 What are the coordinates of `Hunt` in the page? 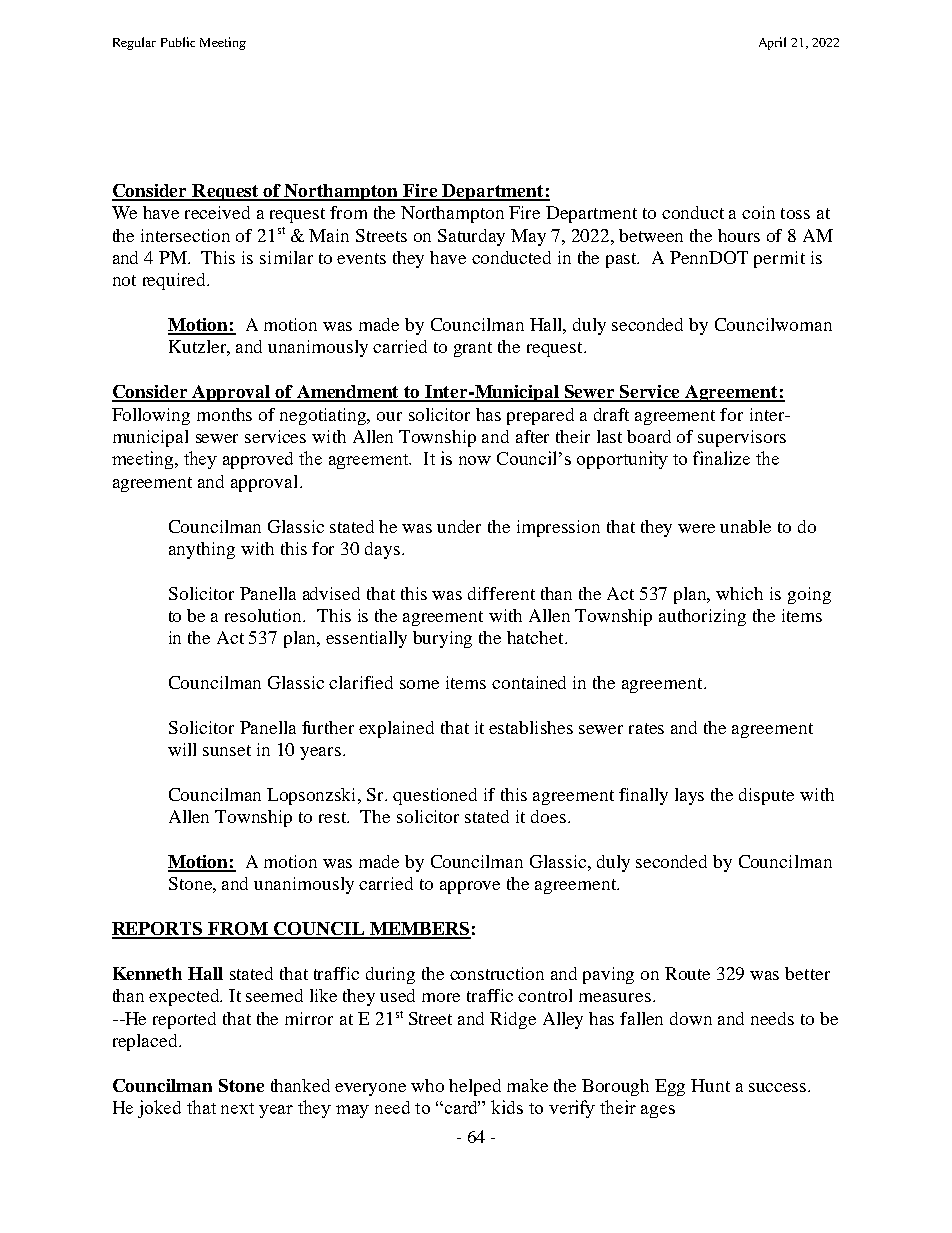 It's located at (710, 1085).
